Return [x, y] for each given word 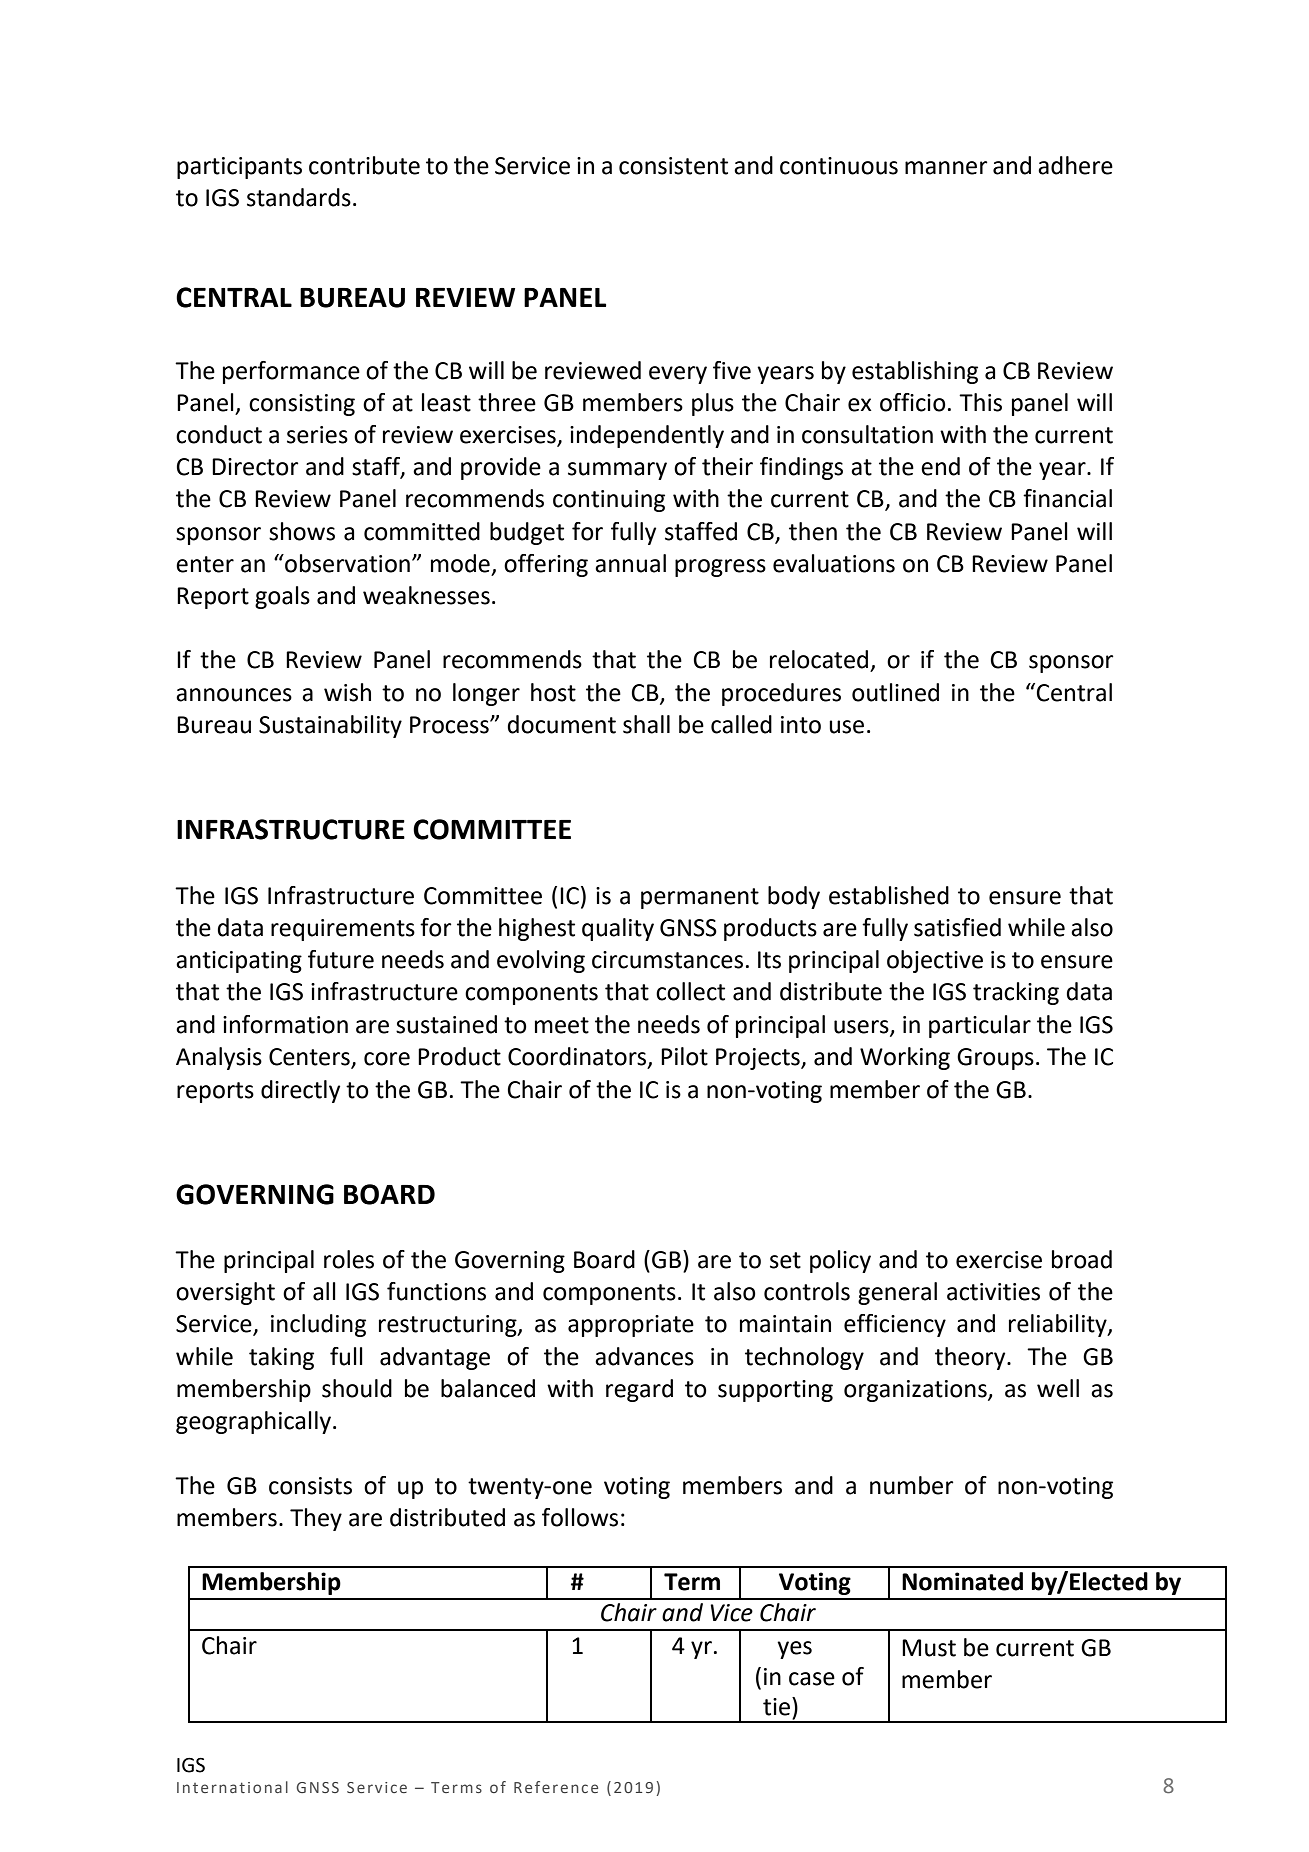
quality [618, 929]
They [316, 1519]
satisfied [957, 927]
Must [929, 1648]
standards [299, 197]
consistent [673, 166]
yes [794, 1650]
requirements [343, 930]
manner [946, 168]
